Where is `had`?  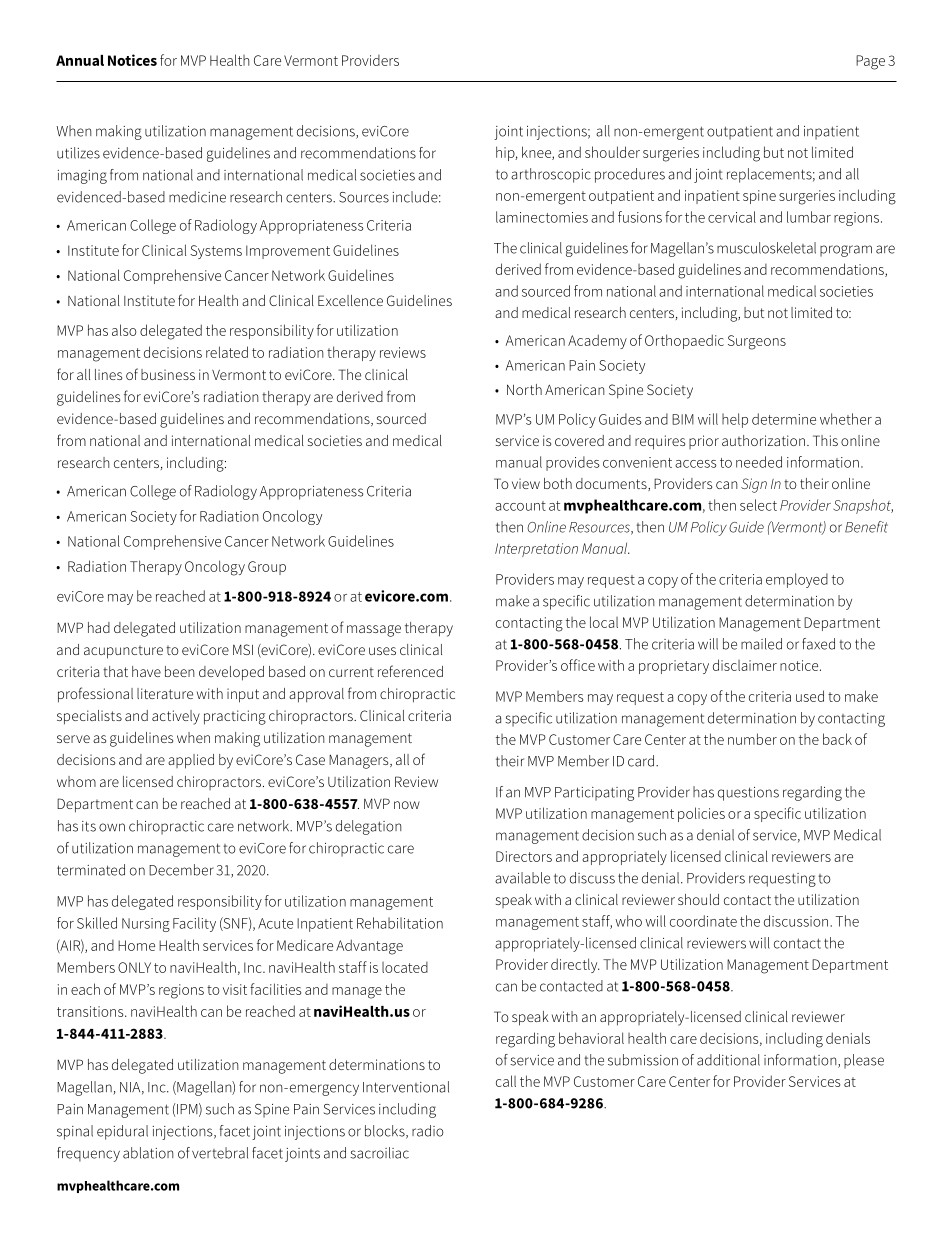 had is located at coordinates (99, 627).
